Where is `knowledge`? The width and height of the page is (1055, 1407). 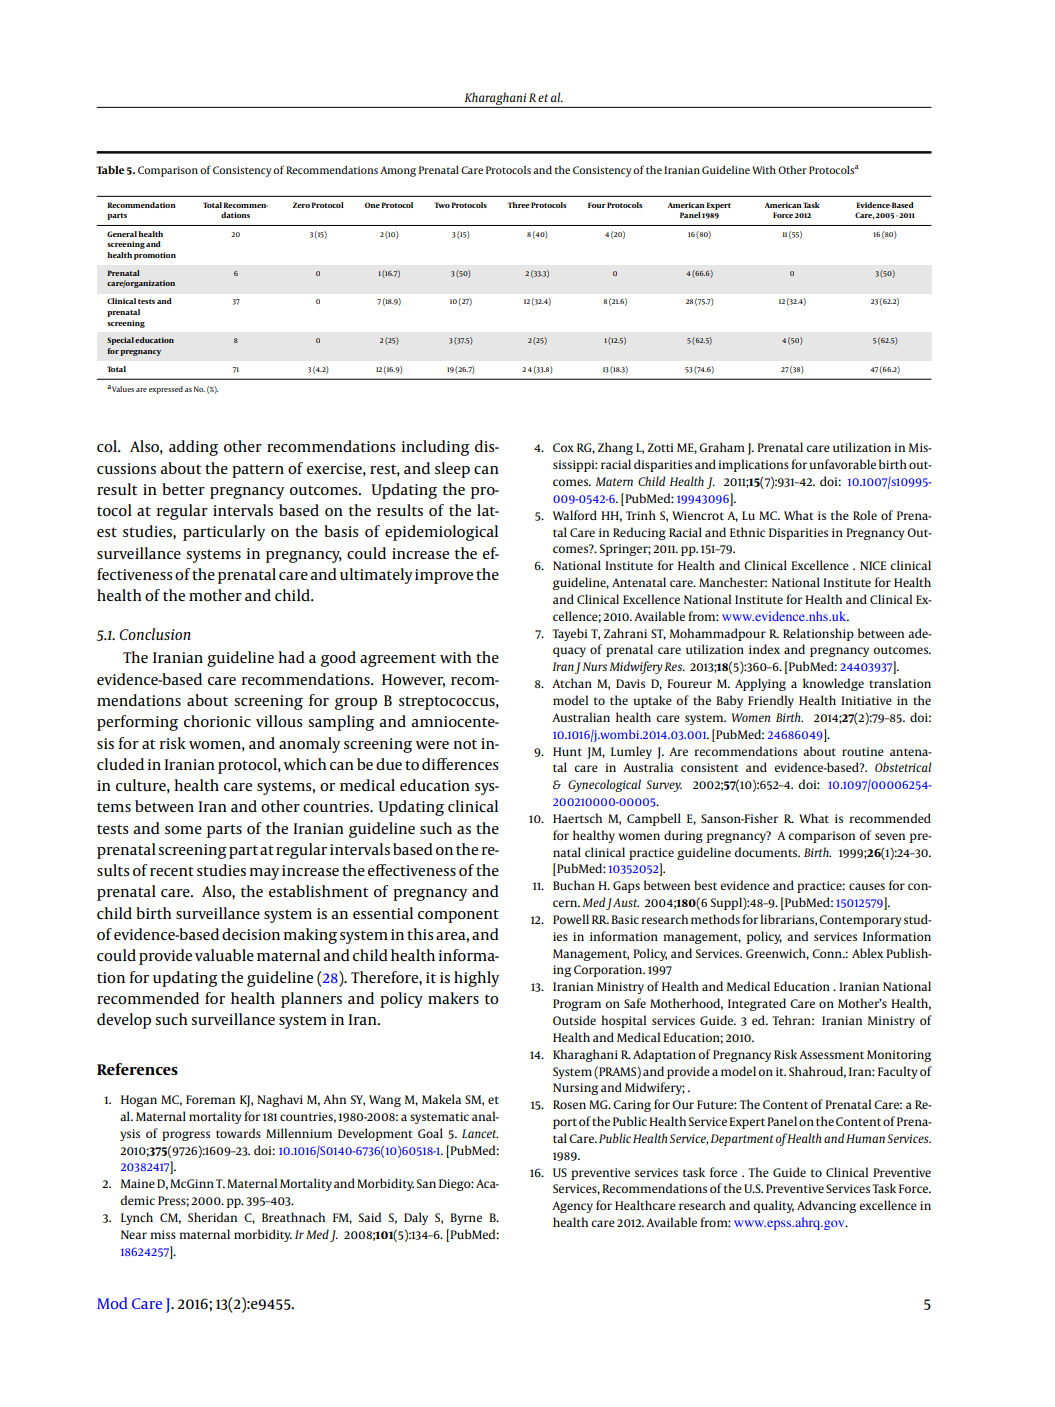 knowledge is located at coordinates (833, 684).
